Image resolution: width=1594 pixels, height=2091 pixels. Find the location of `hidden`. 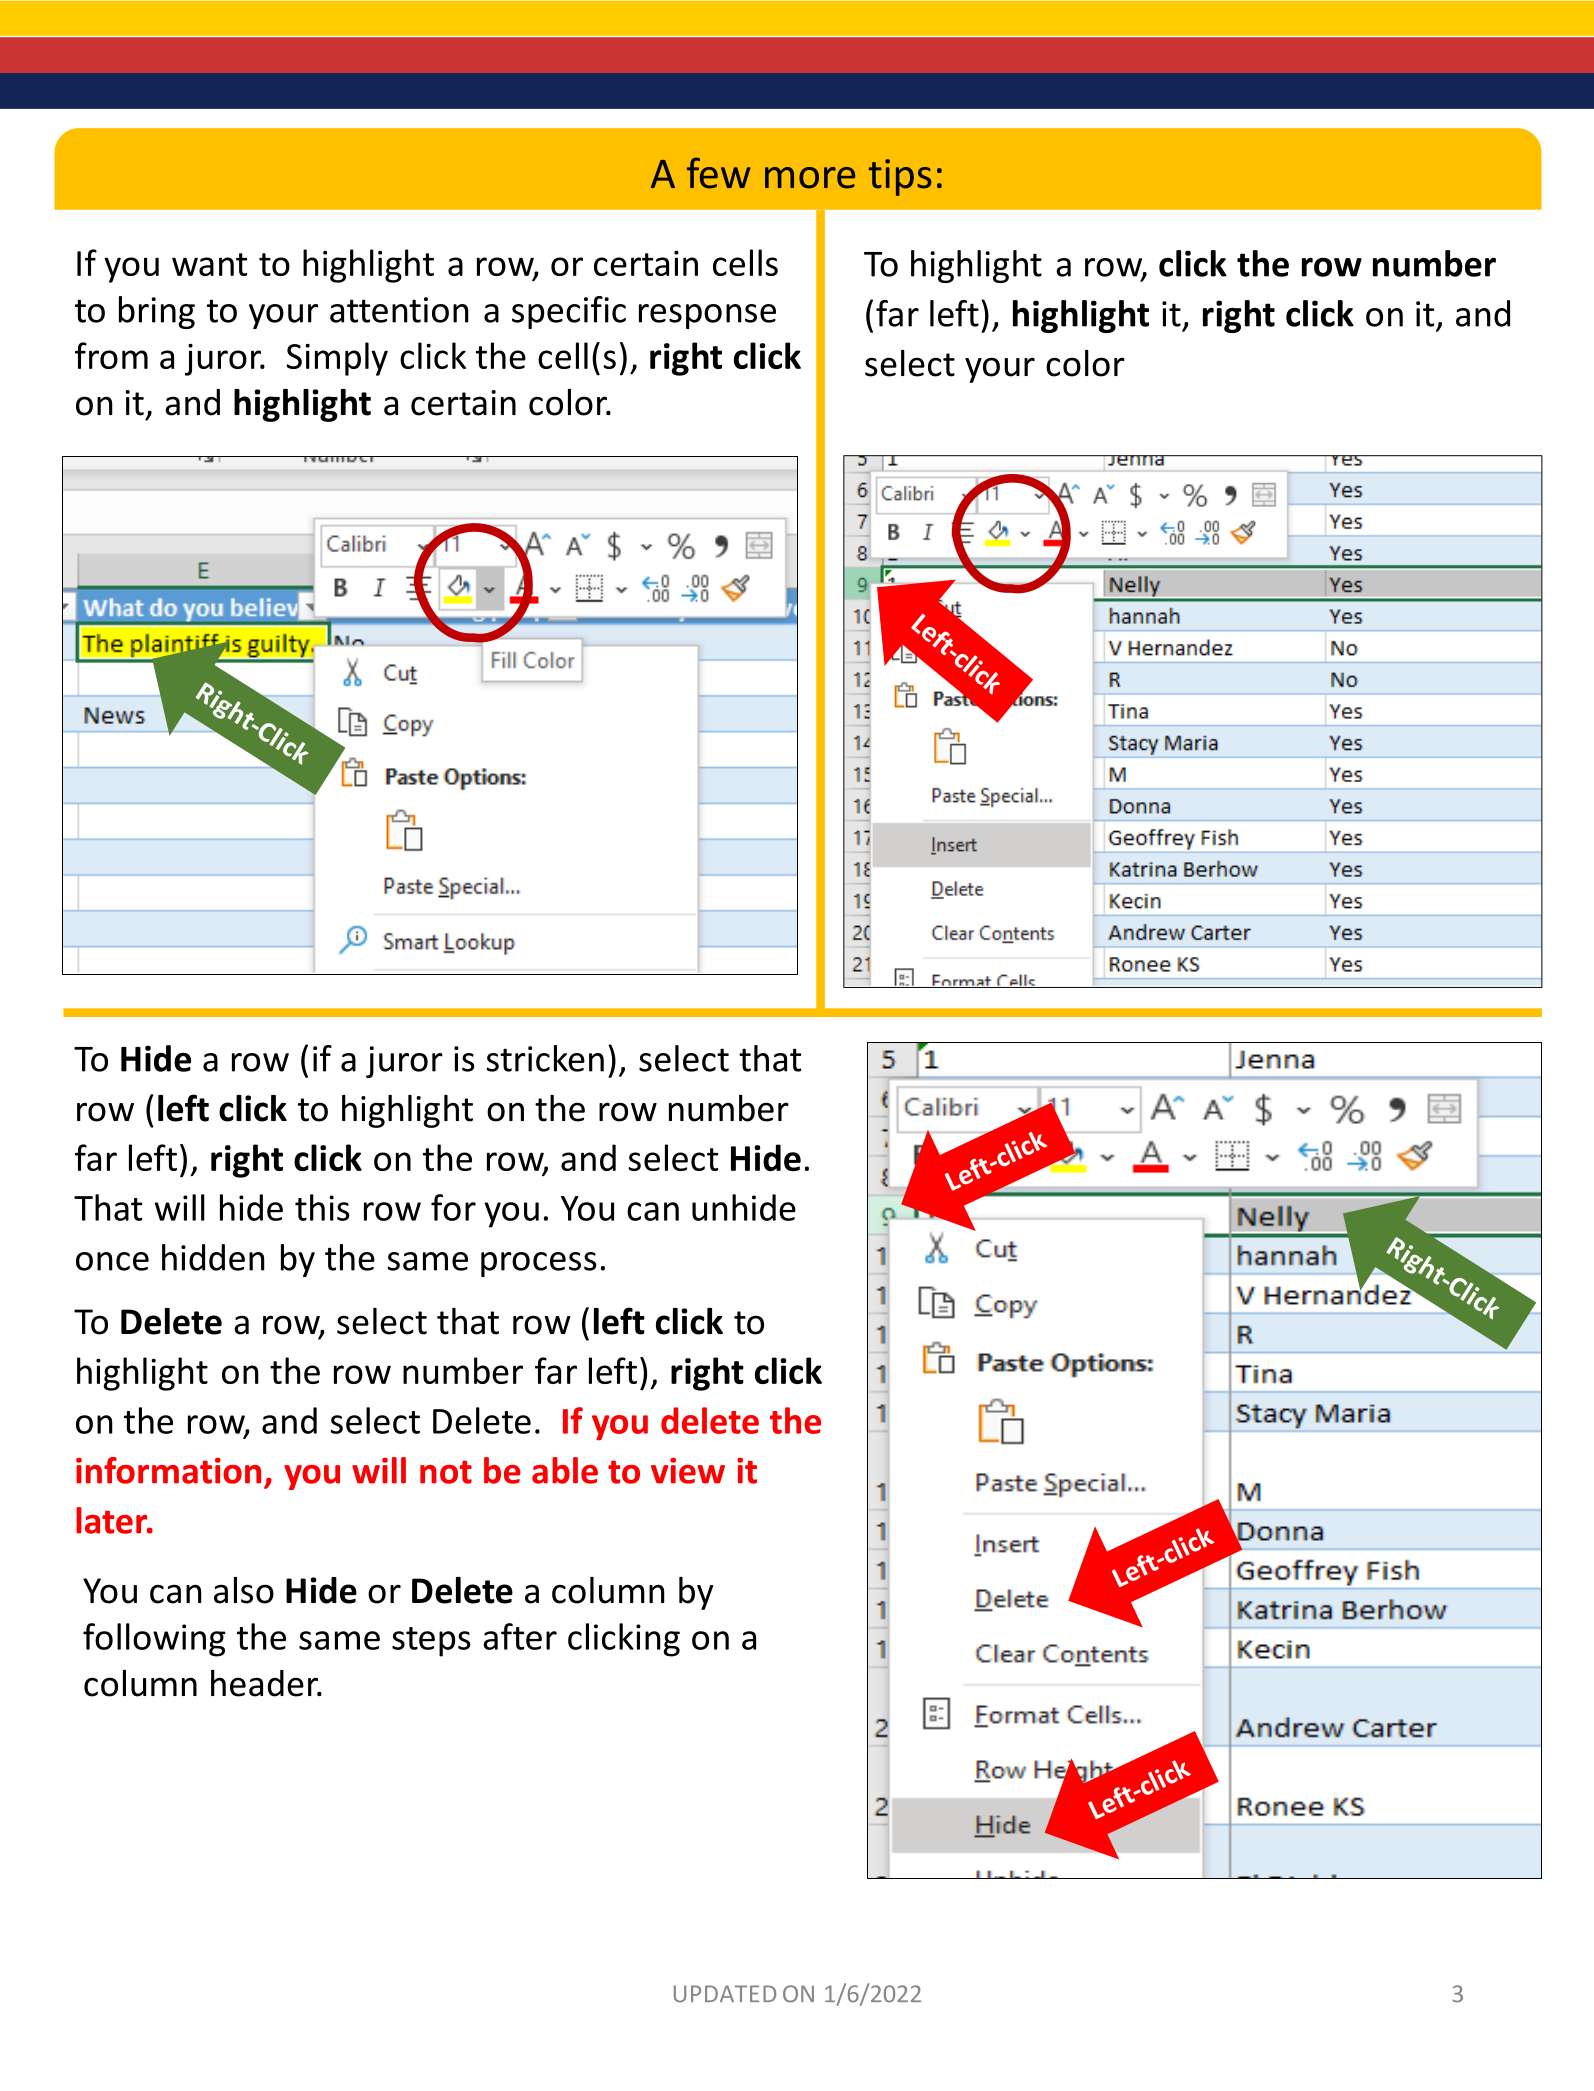

hidden is located at coordinates (213, 1257).
